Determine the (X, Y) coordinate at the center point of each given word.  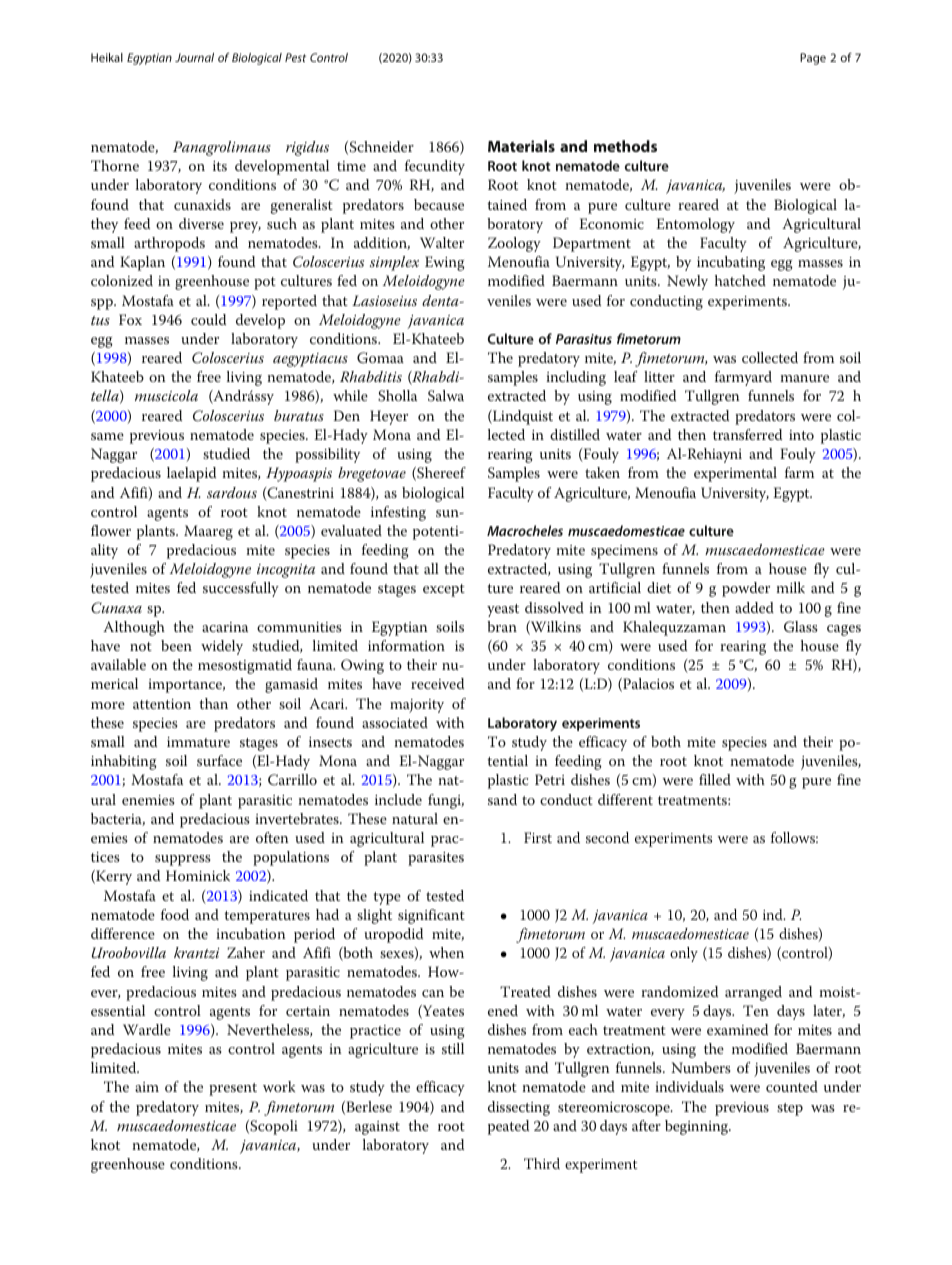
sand (502, 799)
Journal (194, 57)
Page (813, 59)
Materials (521, 146)
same (107, 436)
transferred (747, 434)
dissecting (519, 1108)
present (233, 1089)
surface (219, 760)
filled (715, 779)
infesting (398, 513)
